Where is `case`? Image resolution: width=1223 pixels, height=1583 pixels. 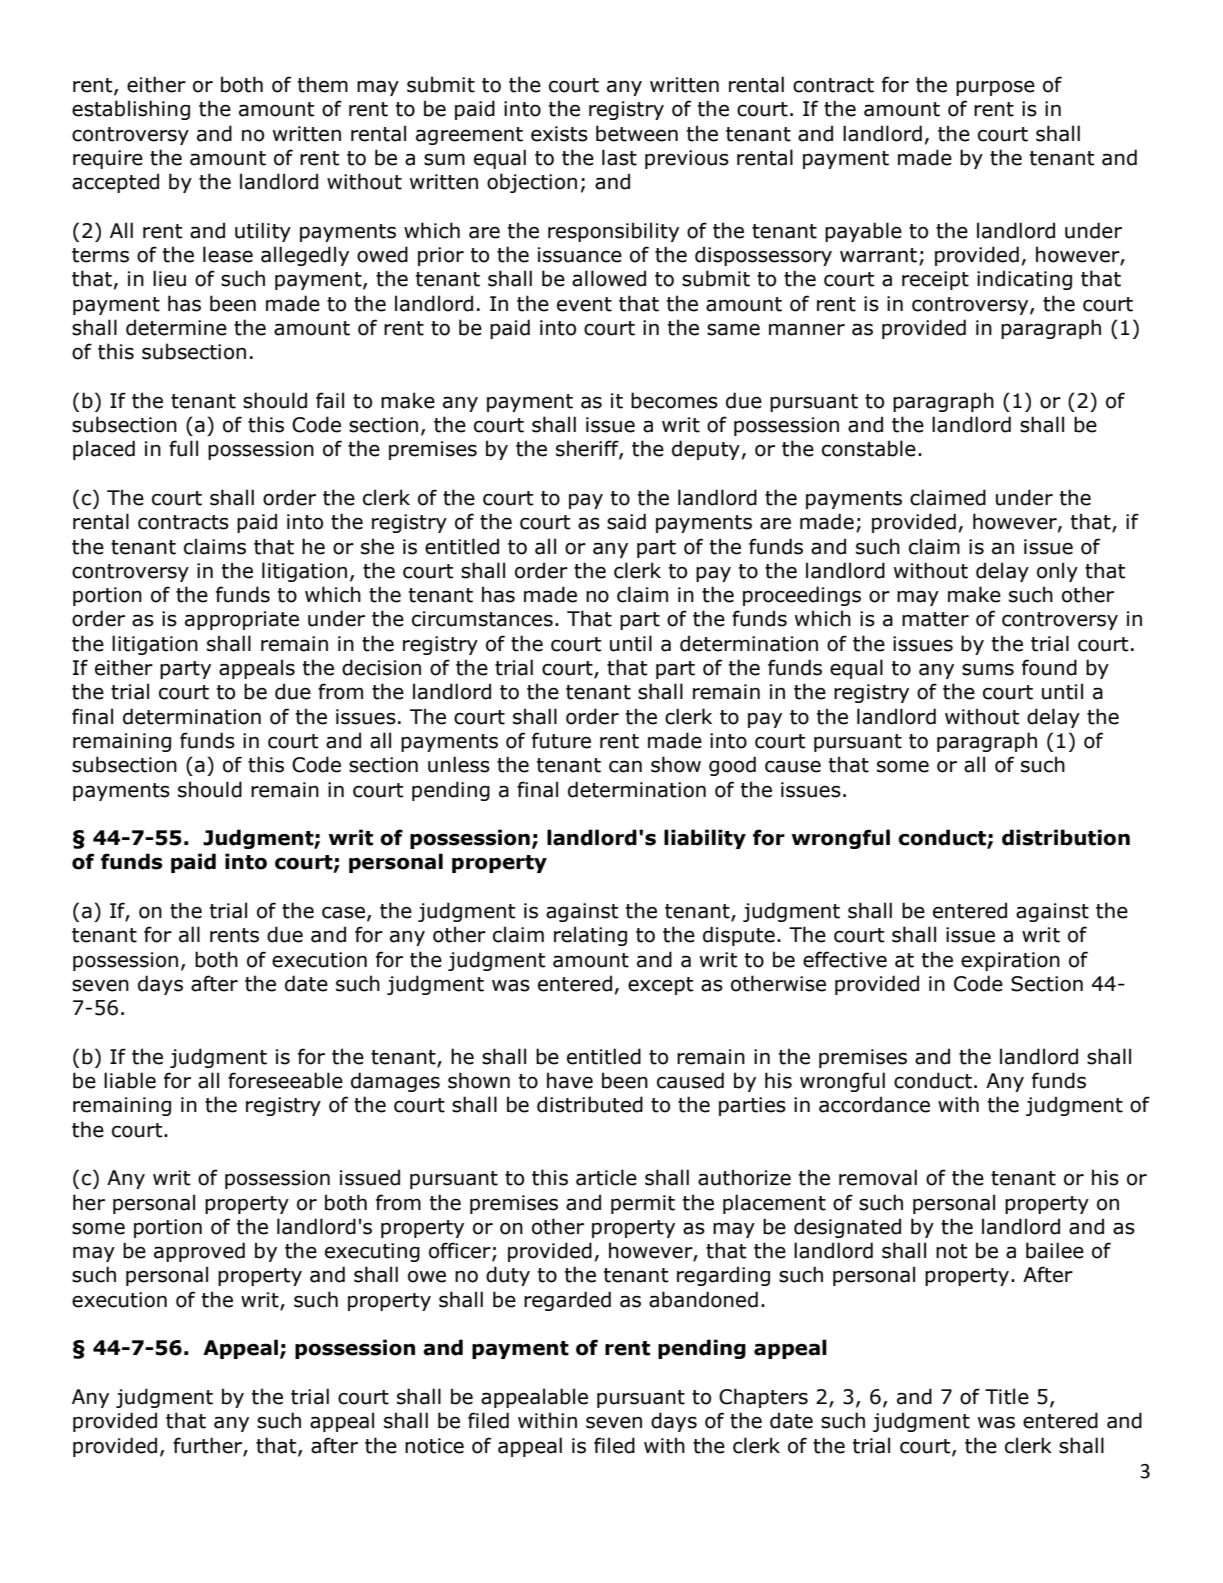
case is located at coordinates (343, 912).
